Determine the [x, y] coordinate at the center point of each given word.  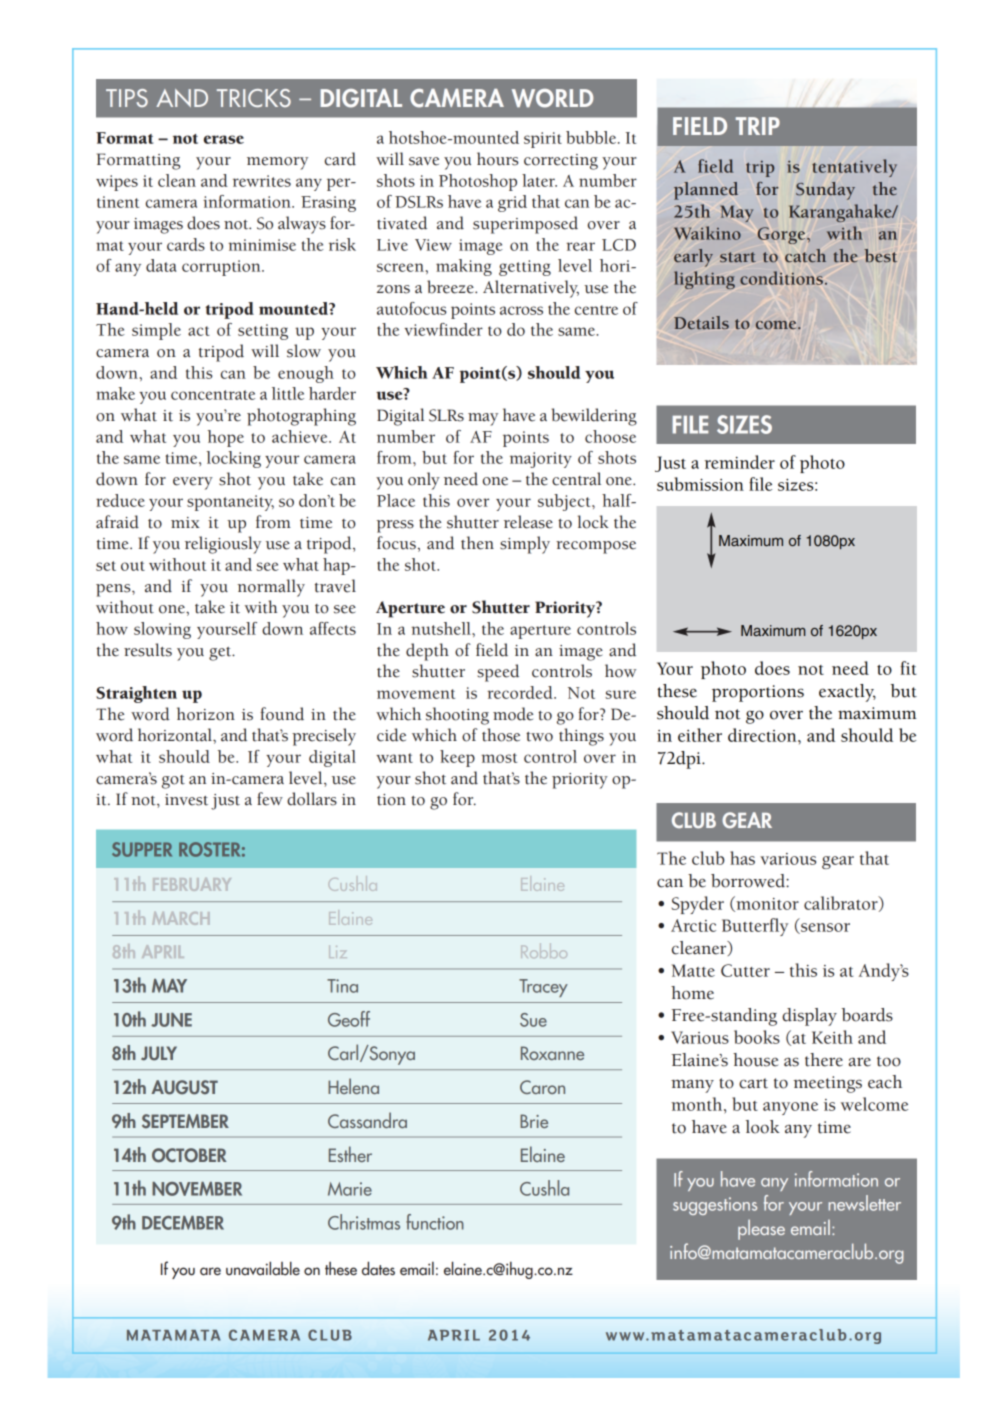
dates [378, 1268]
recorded [521, 692]
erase [224, 139]
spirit [543, 140]
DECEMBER [183, 1223]
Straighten [136, 694]
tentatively [854, 168]
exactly [847, 693]
